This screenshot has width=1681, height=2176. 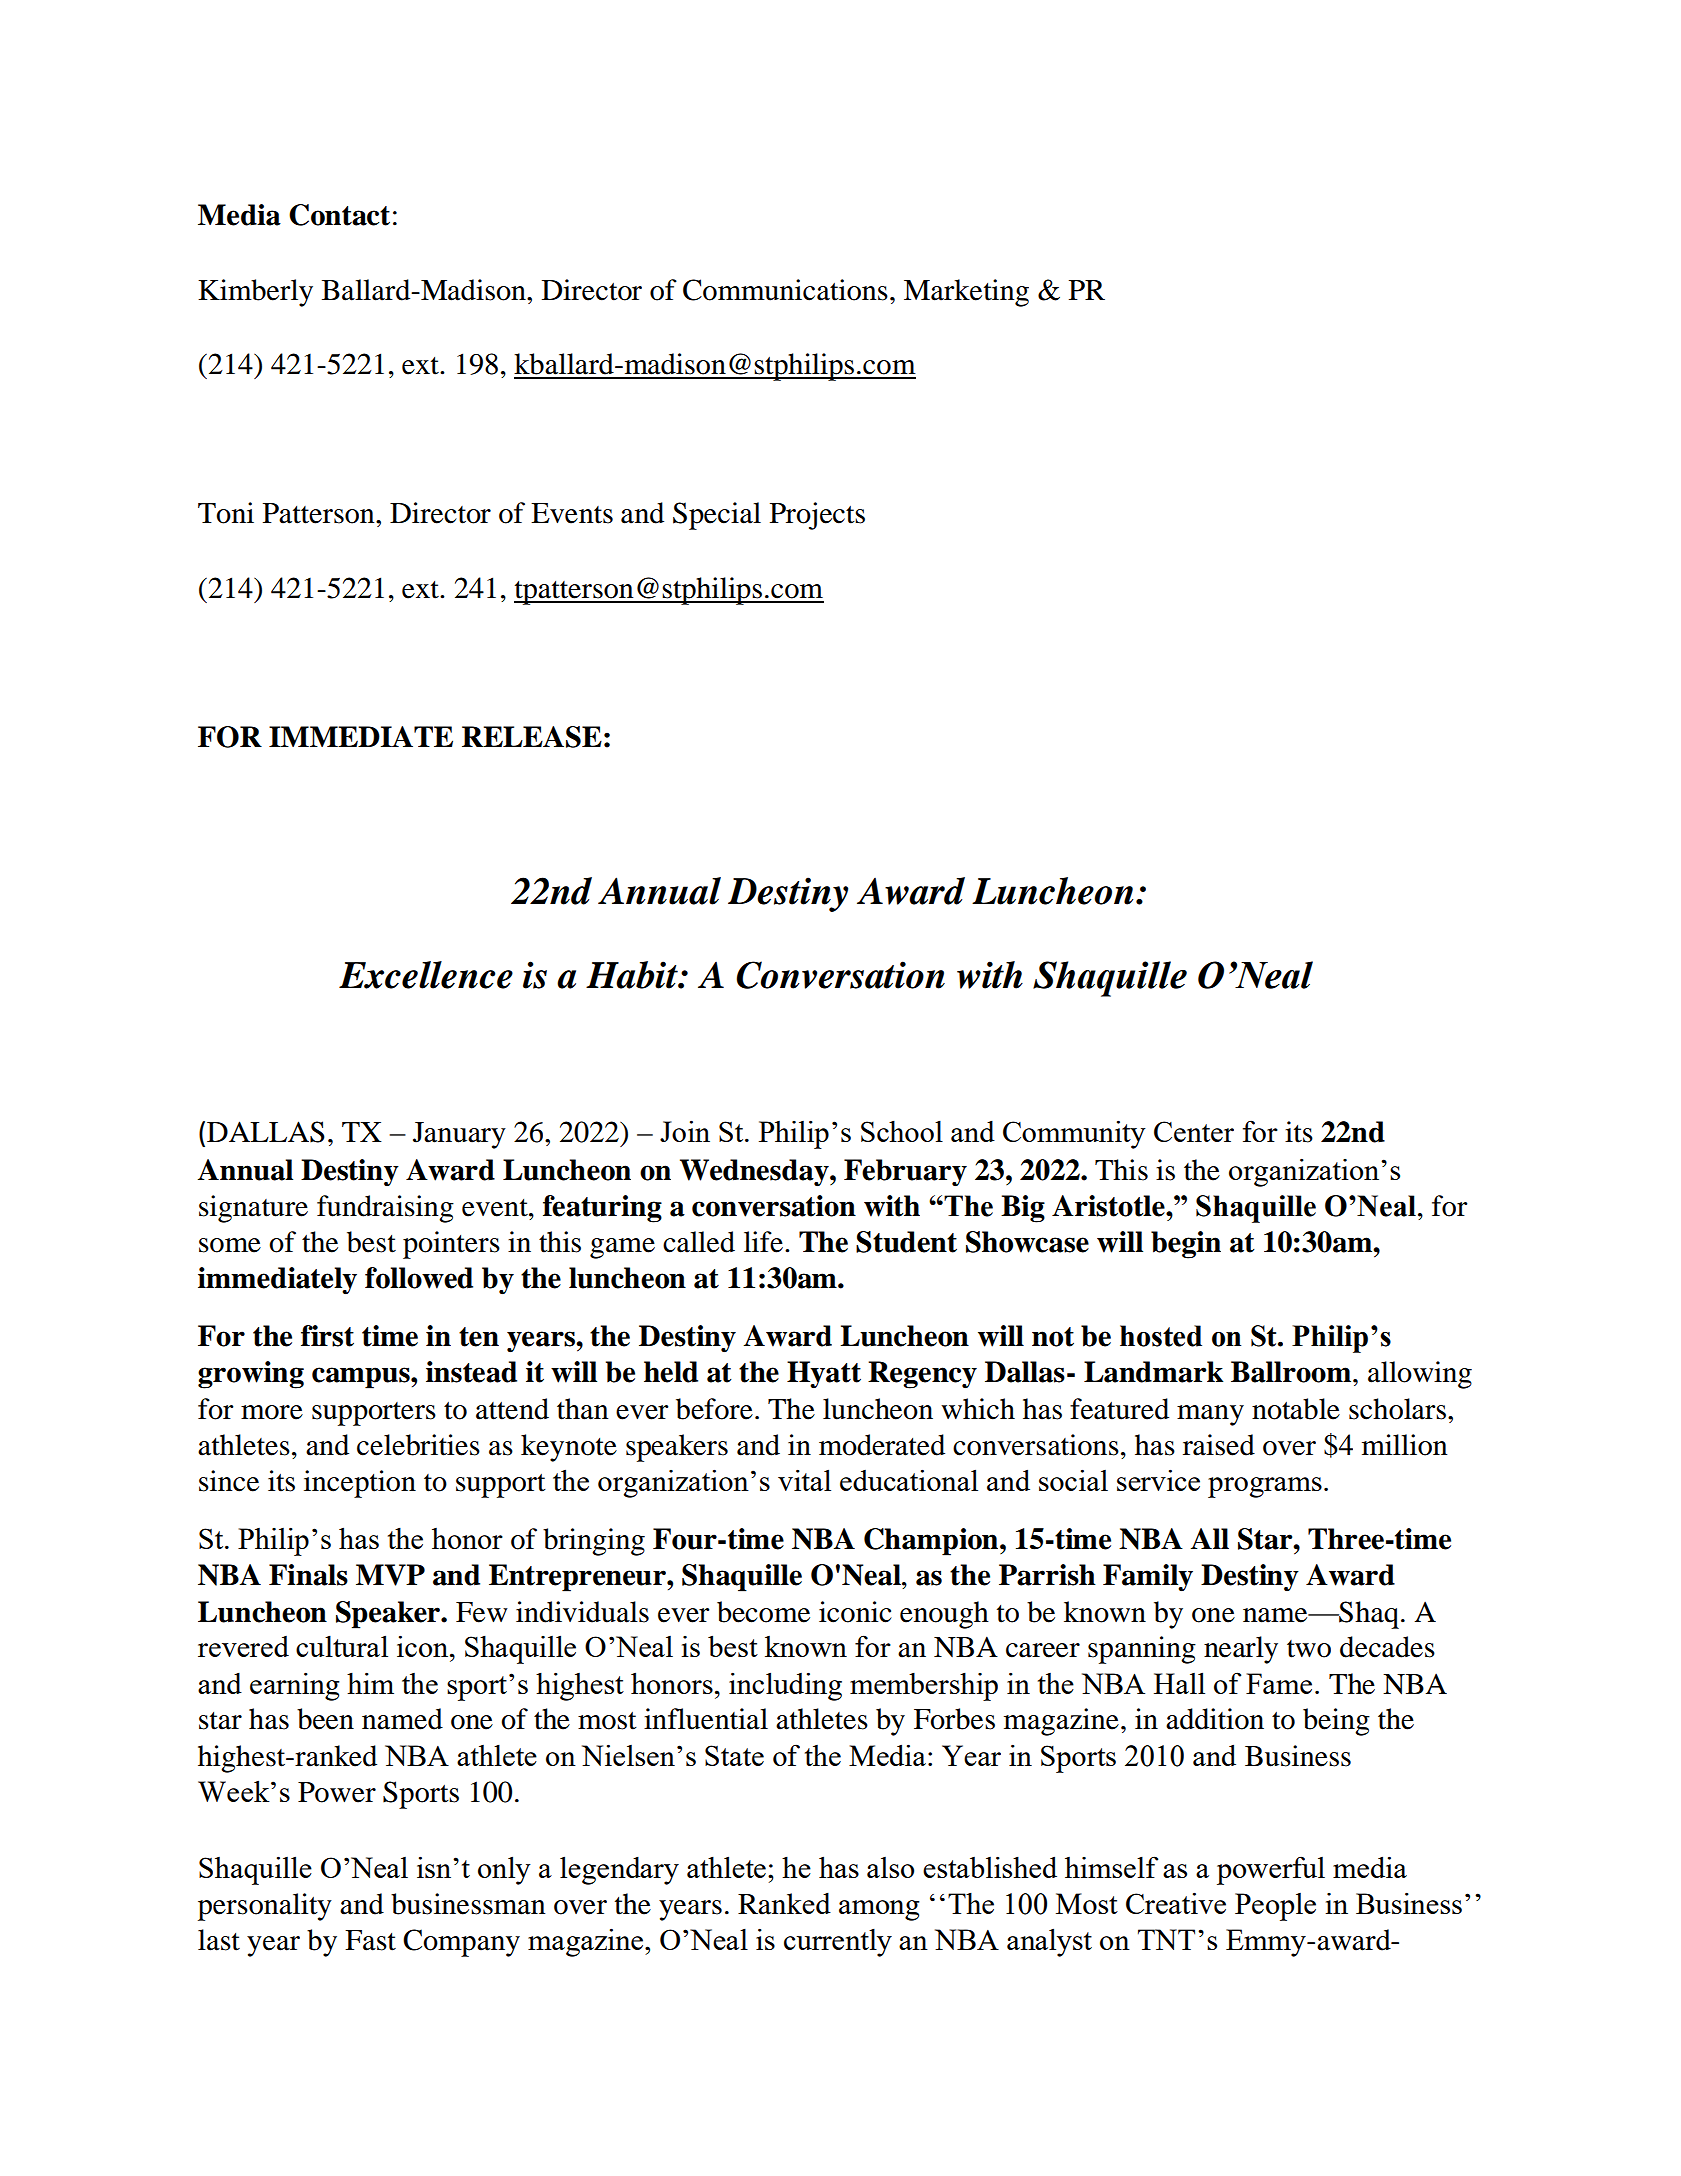 What do you see at coordinates (370, 1940) in the screenshot?
I see `Fast` at bounding box center [370, 1940].
